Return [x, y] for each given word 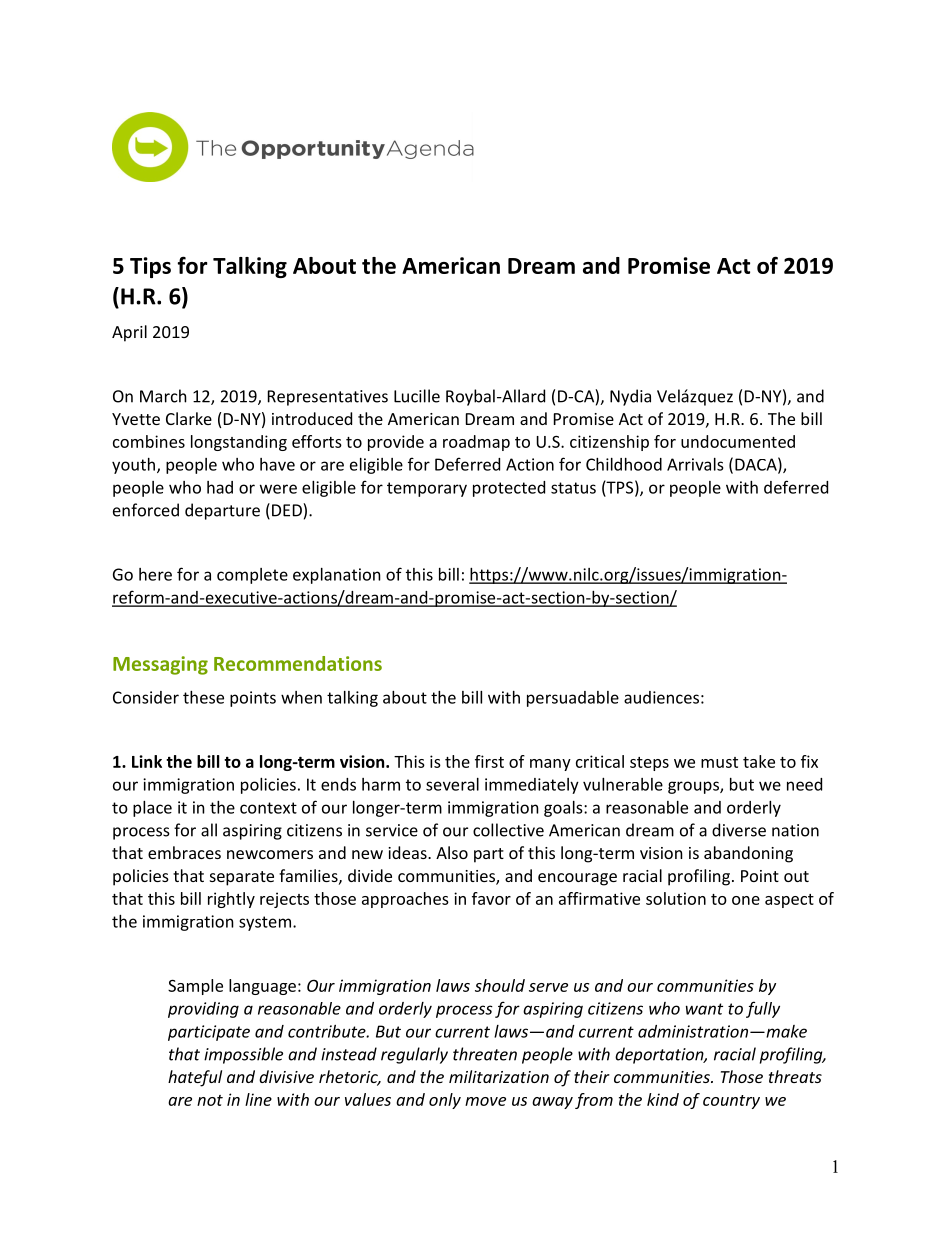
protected [509, 489]
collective [508, 830]
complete [252, 576]
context [268, 808]
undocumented [738, 441]
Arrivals [695, 464]
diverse [739, 830]
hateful [195, 1078]
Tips [150, 267]
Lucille [417, 396]
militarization [499, 1076]
